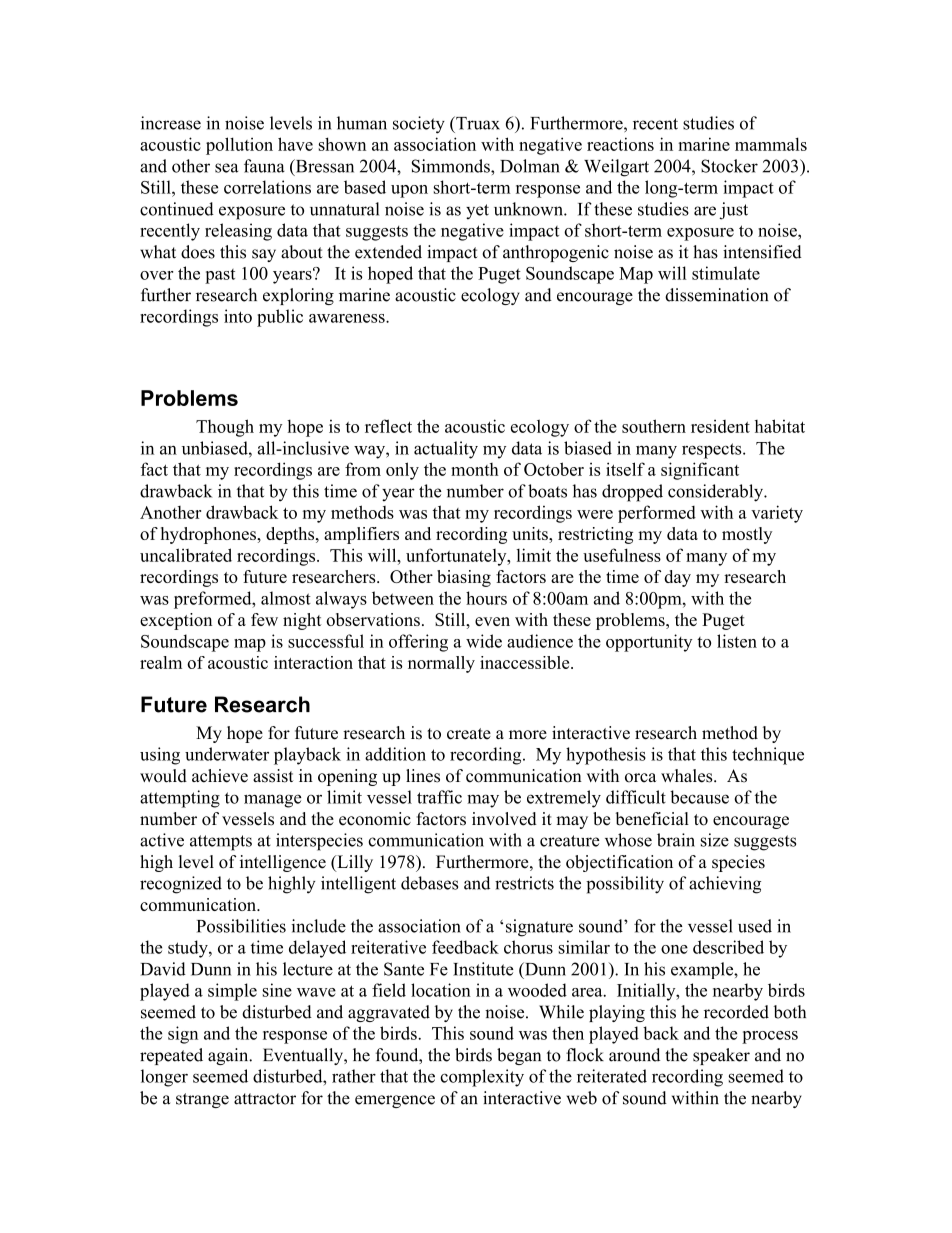  Describe the element at coordinates (713, 451) in the screenshot. I see `respects` at that location.
